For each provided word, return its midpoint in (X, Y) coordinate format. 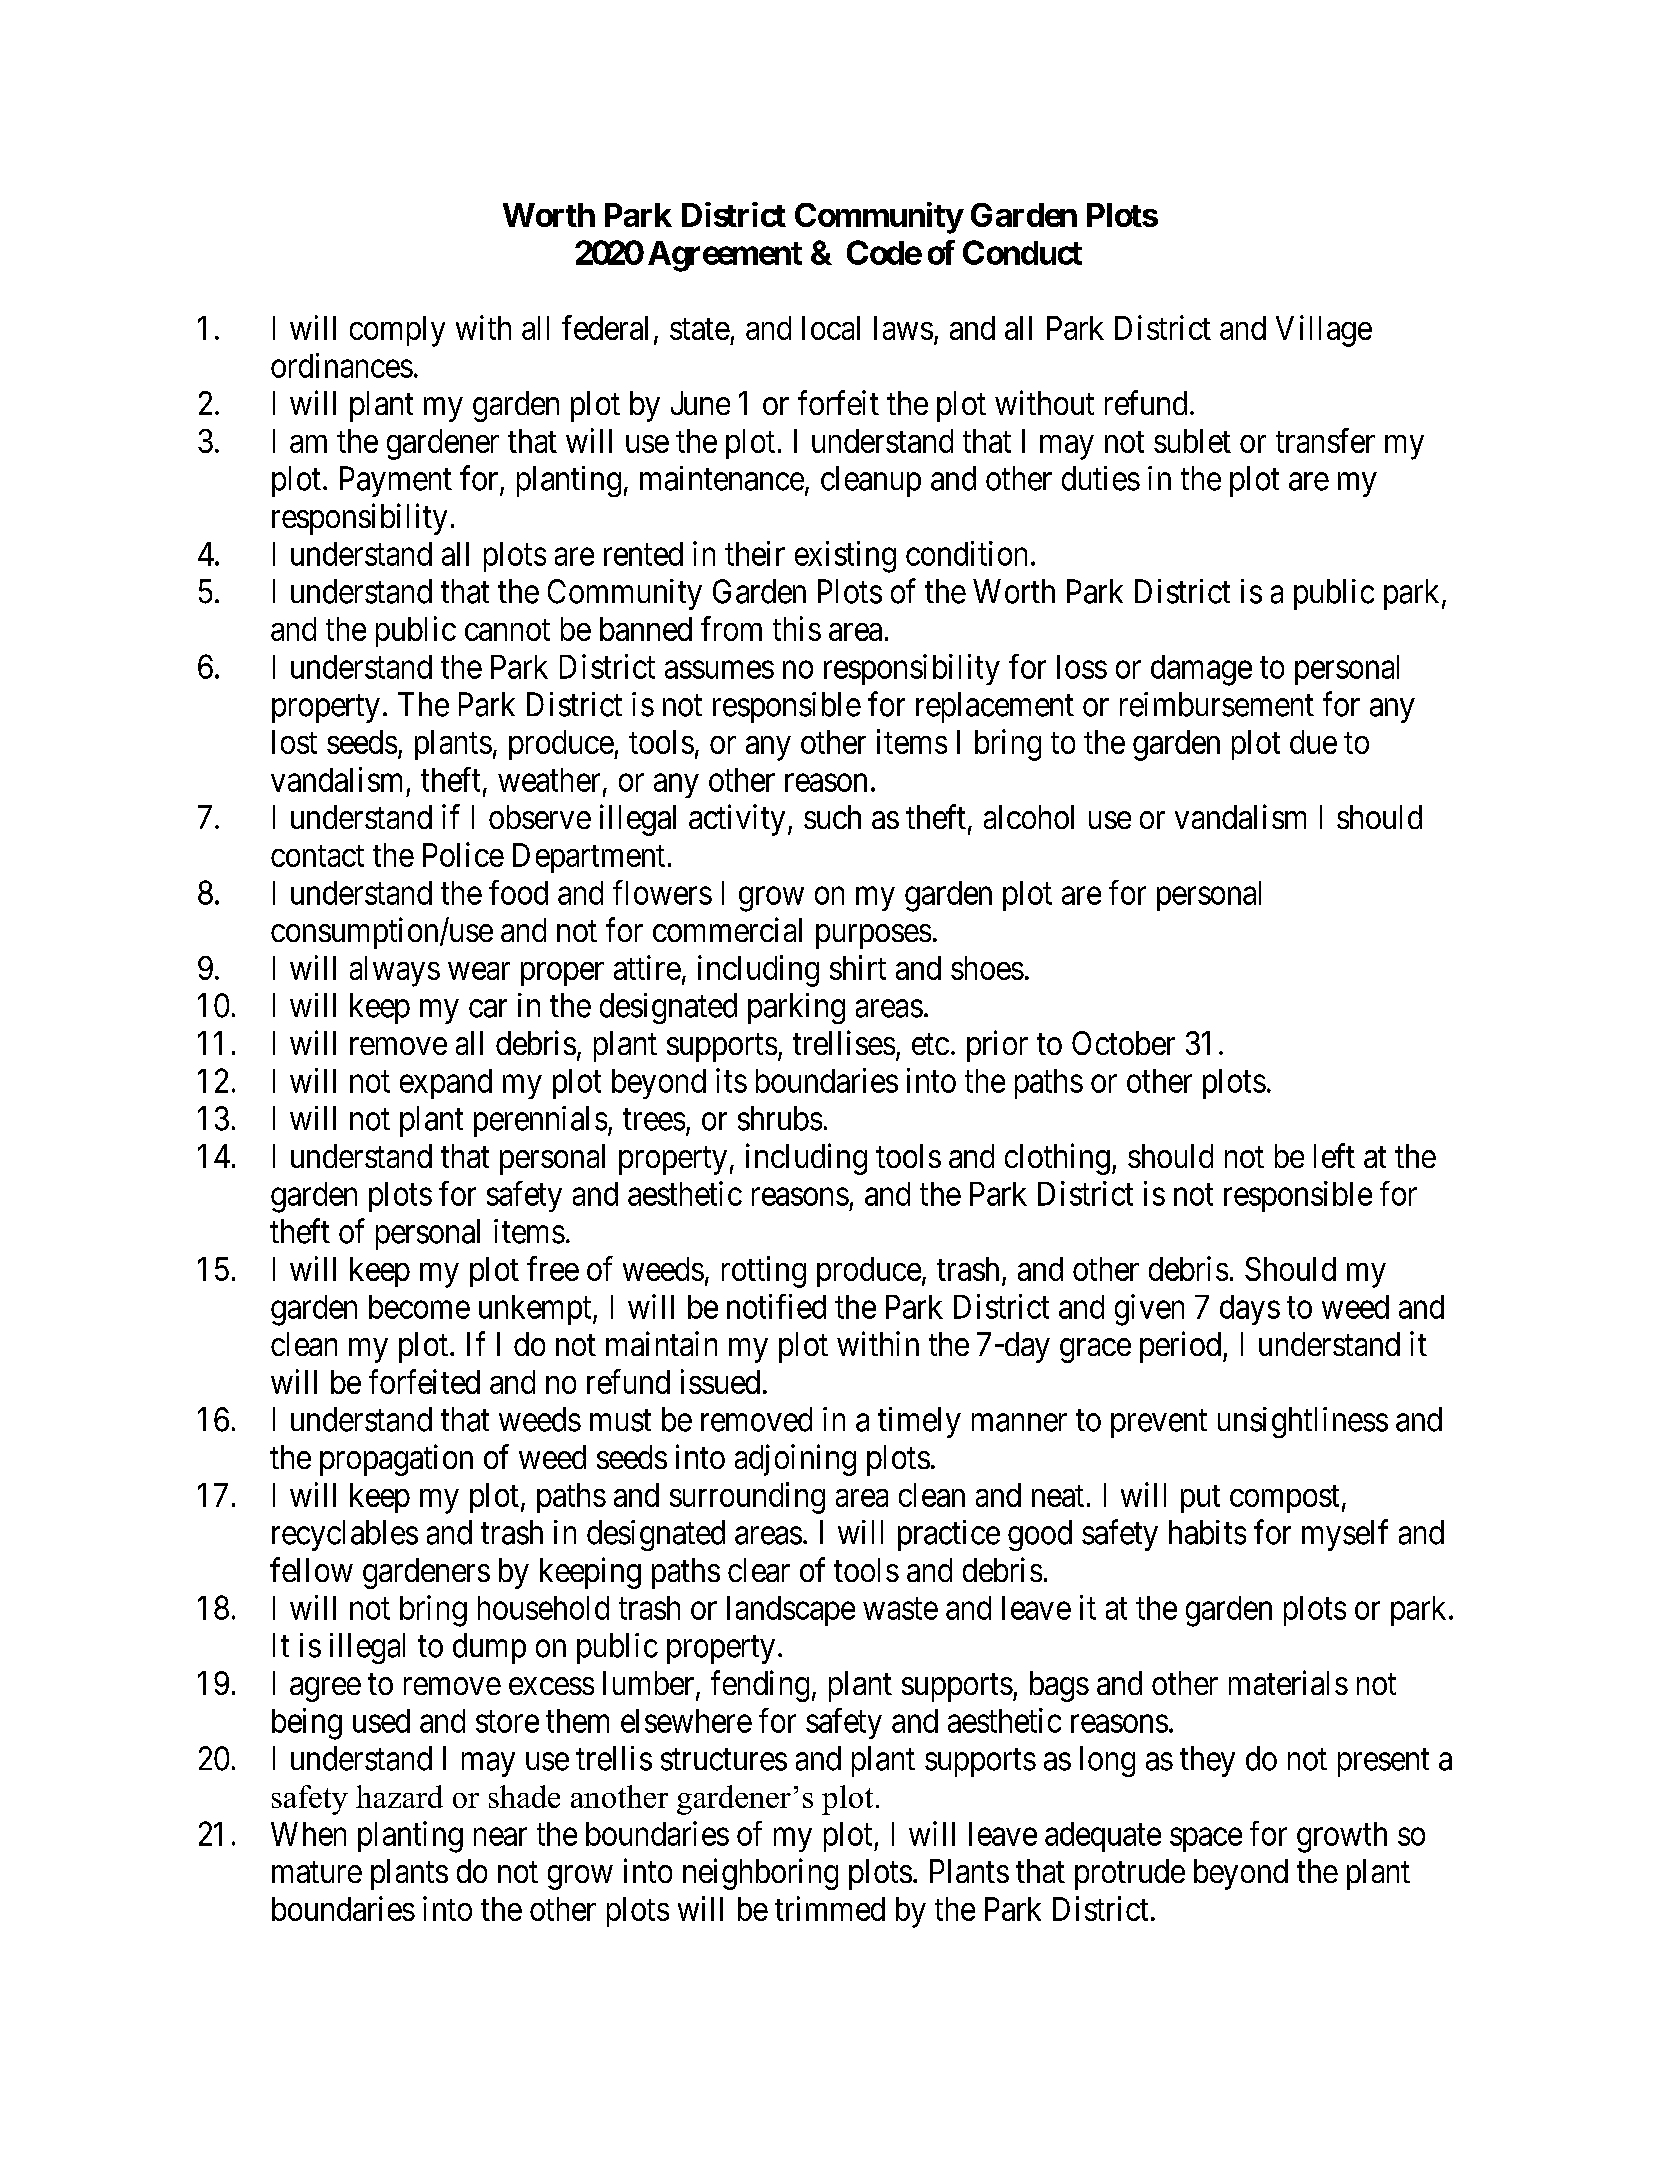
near (500, 1837)
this (797, 628)
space (1206, 1840)
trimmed (830, 1908)
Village (1324, 331)
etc (930, 1044)
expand (446, 1084)
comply (397, 331)
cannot (507, 630)
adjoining (795, 1460)
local (831, 328)
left (1334, 1155)
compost (1284, 1499)
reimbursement (1217, 704)
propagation (396, 1460)
